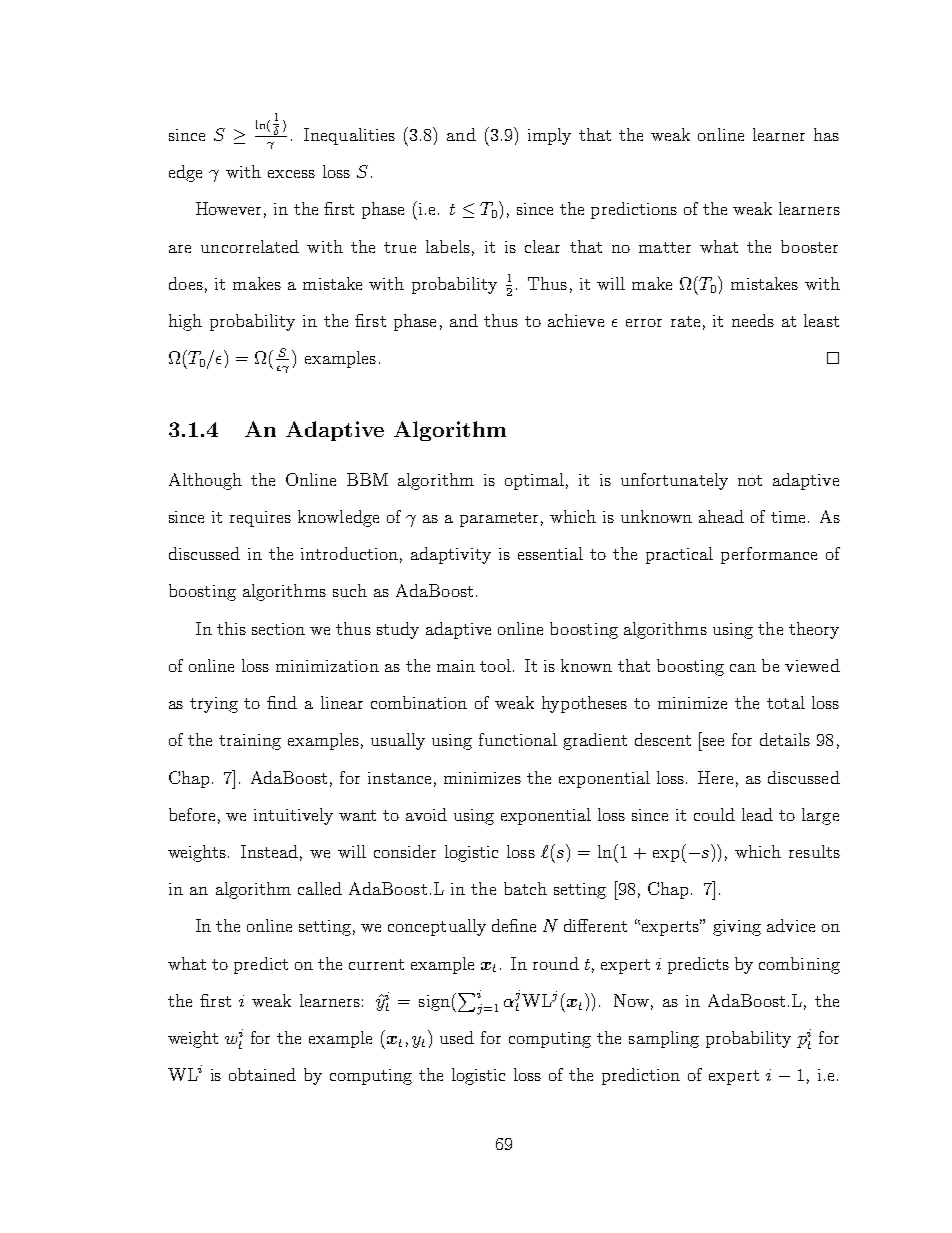 The width and height of the image is (952, 1233). What do you see at coordinates (750, 480) in the image?
I see `not` at bounding box center [750, 480].
